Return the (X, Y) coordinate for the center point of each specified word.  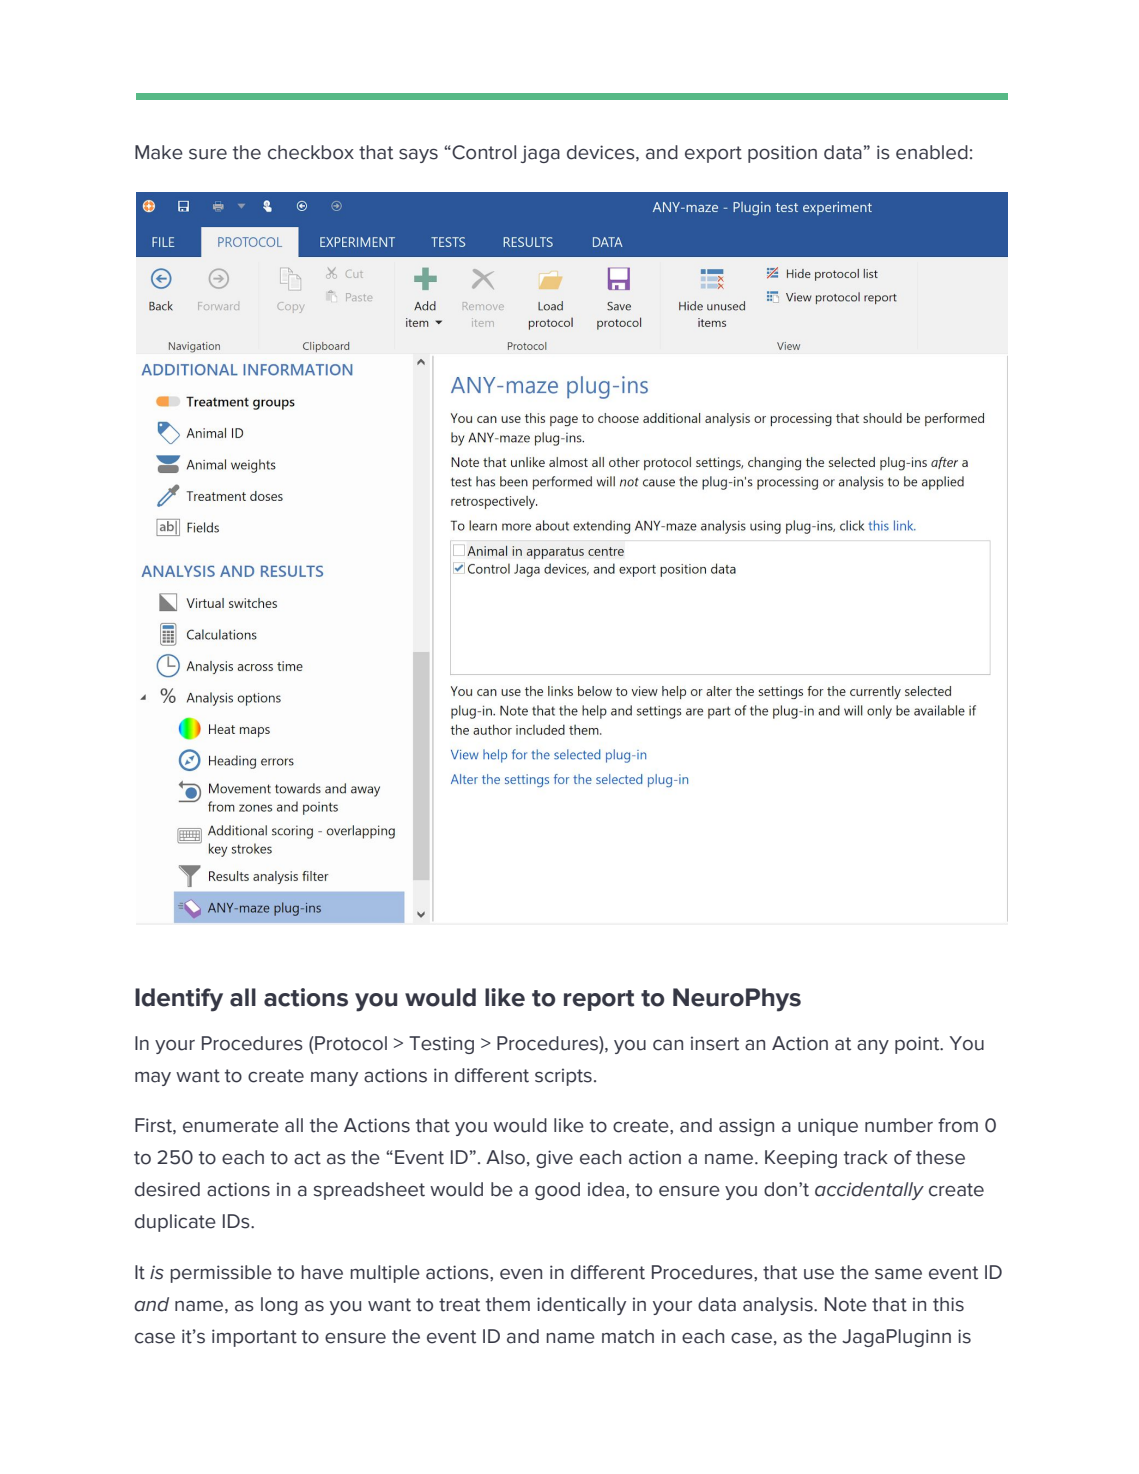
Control (483, 152)
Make (159, 152)
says (418, 156)
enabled (932, 152)
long (279, 1306)
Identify (179, 1000)
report (599, 1000)
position (782, 154)
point (918, 1045)
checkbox (311, 152)
